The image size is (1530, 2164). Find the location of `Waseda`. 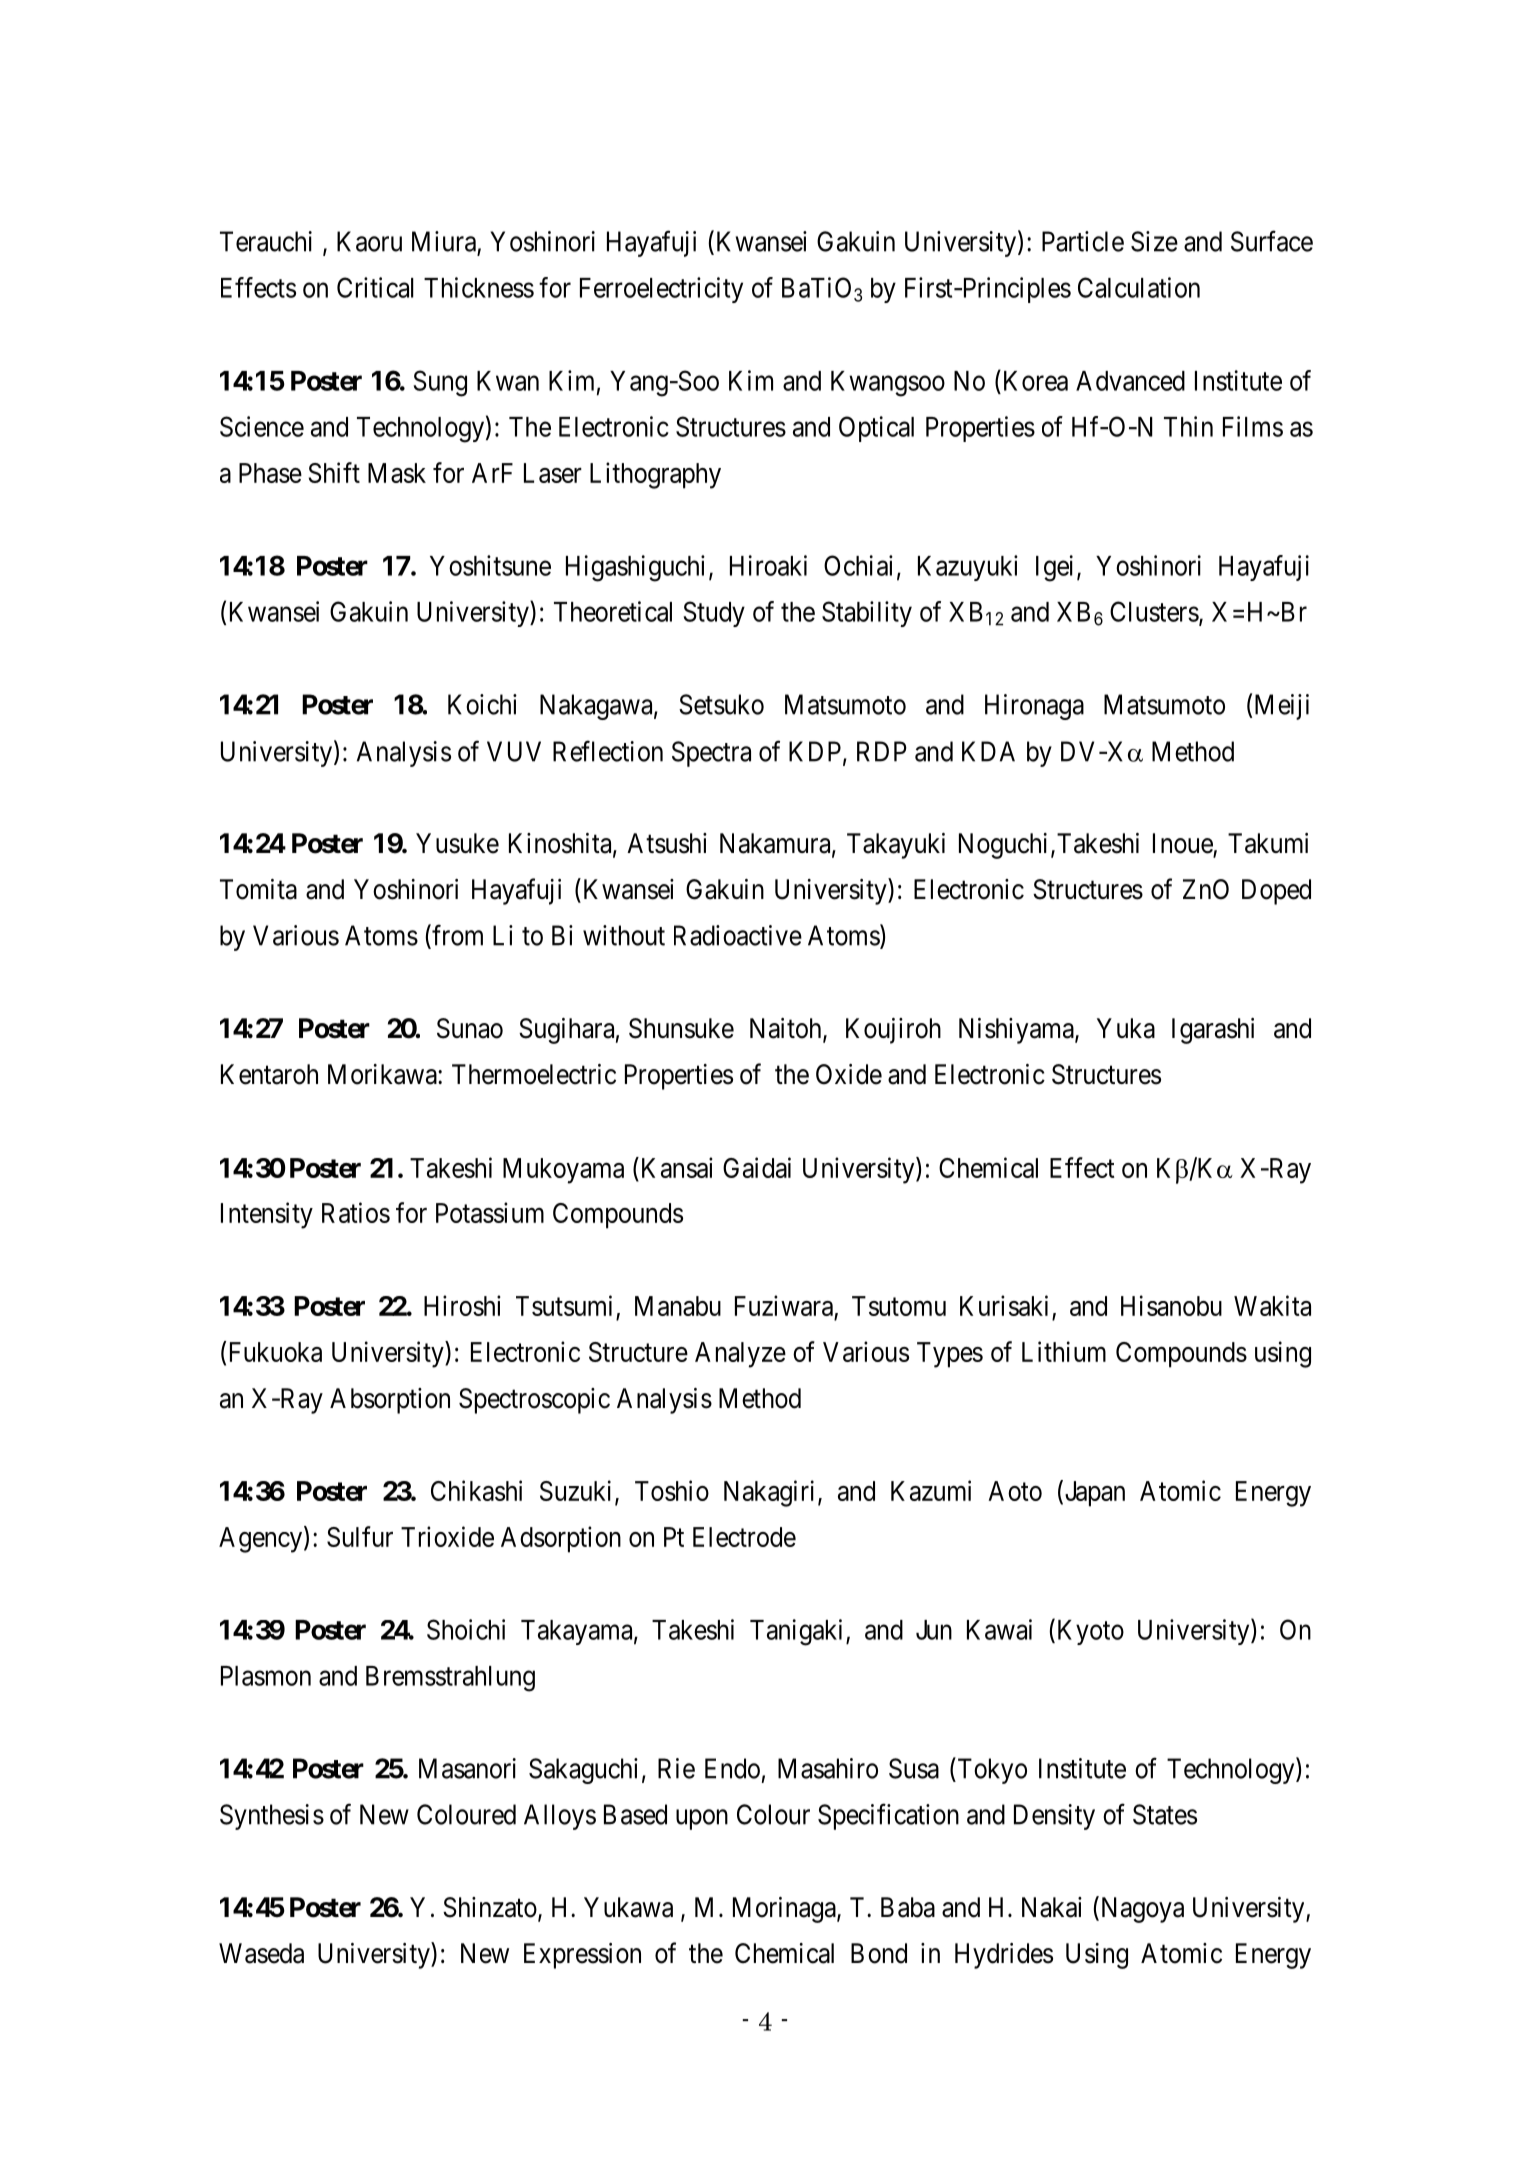

Waseda is located at coordinates (261, 1953).
